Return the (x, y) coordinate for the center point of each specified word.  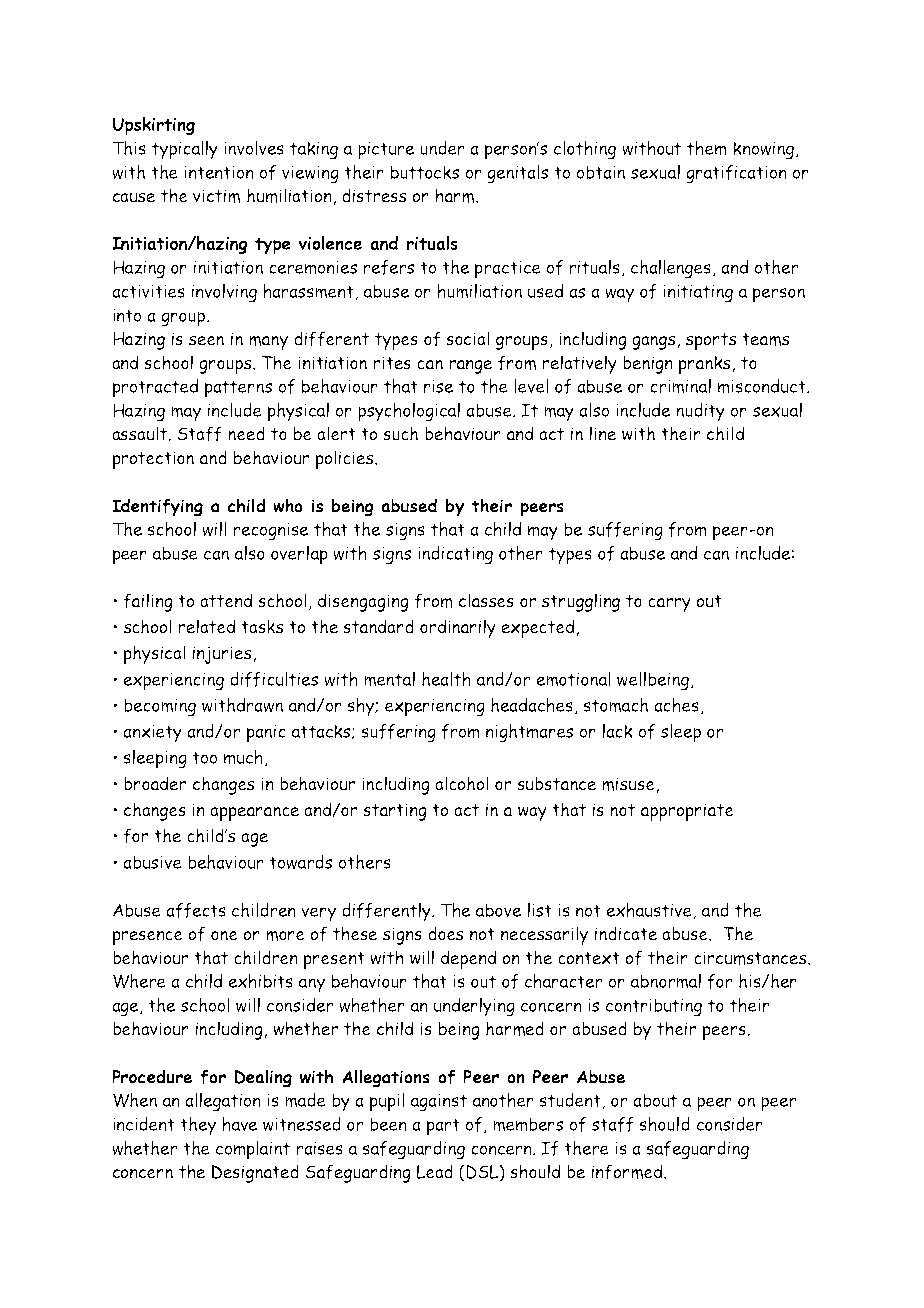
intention (219, 172)
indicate (626, 933)
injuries (223, 655)
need (246, 433)
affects (196, 910)
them (707, 148)
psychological (409, 412)
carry (669, 605)
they (198, 1126)
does (445, 933)
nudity (700, 412)
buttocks (425, 172)
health (446, 679)
